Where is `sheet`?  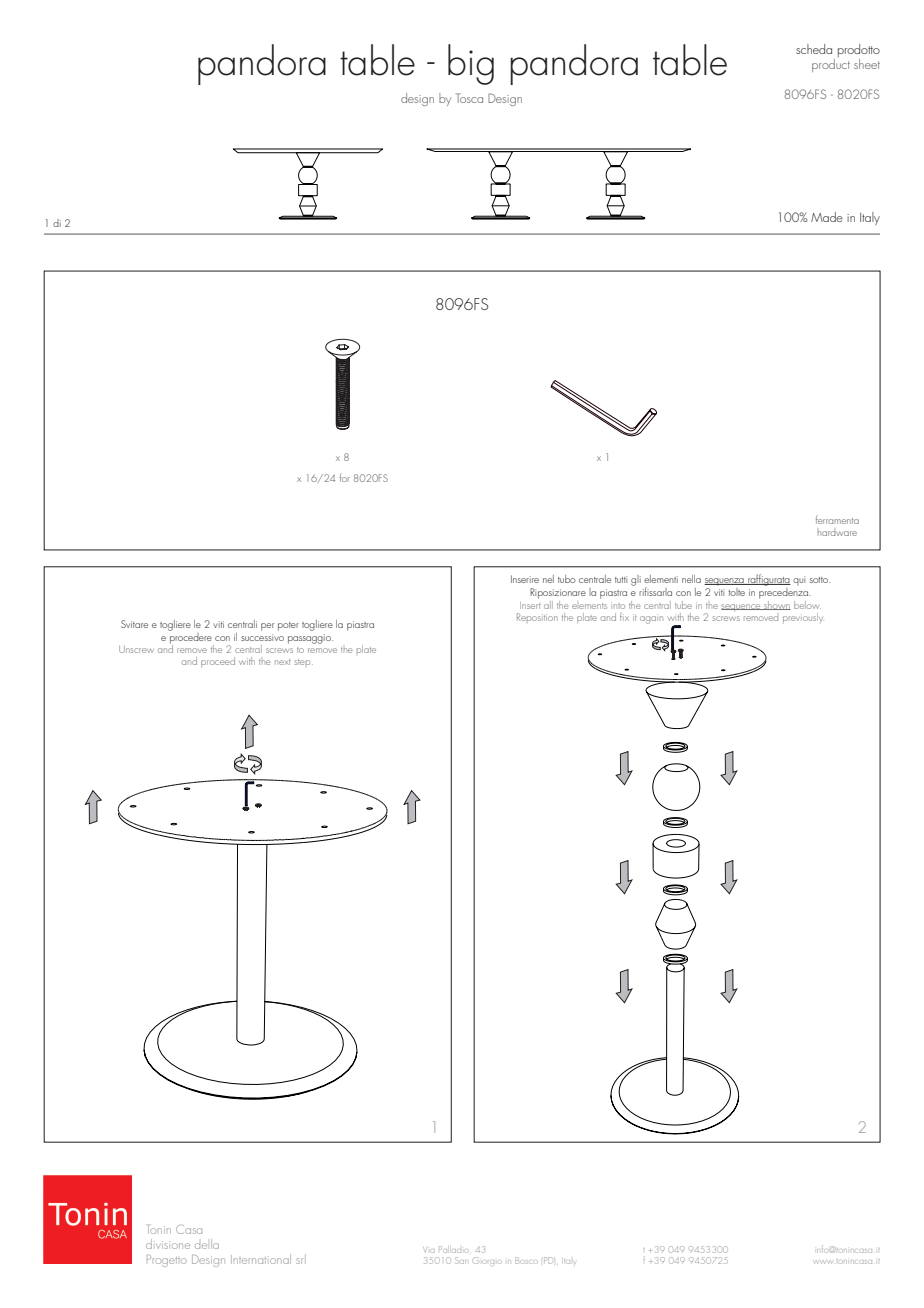 sheet is located at coordinates (867, 64).
